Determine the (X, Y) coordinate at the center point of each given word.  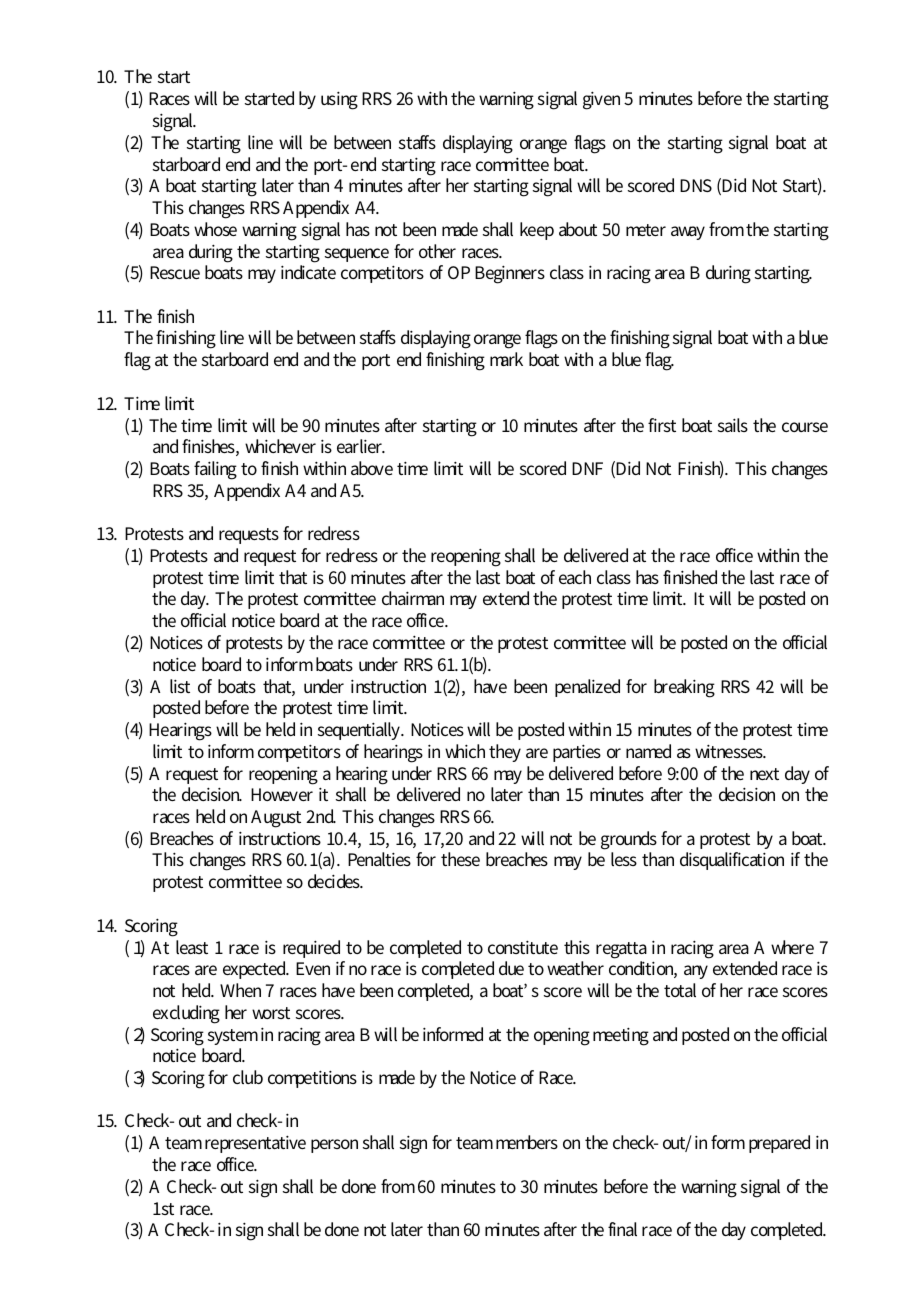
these (460, 859)
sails (733, 425)
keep (537, 231)
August (276, 819)
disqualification (732, 861)
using (339, 100)
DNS (696, 185)
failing (215, 470)
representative (255, 1144)
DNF (587, 468)
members (527, 1142)
